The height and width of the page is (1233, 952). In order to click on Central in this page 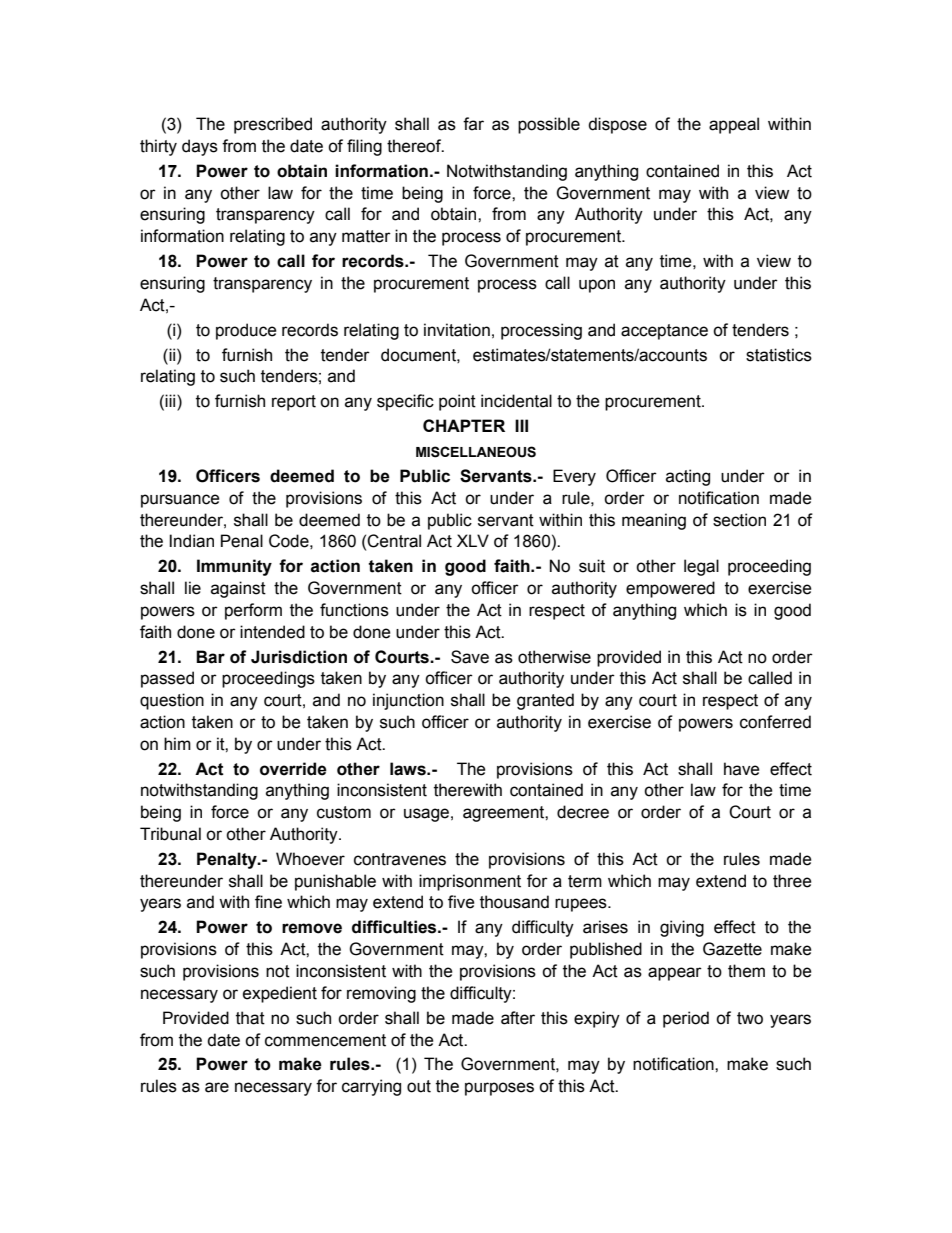, I will do `click(394, 541)`.
